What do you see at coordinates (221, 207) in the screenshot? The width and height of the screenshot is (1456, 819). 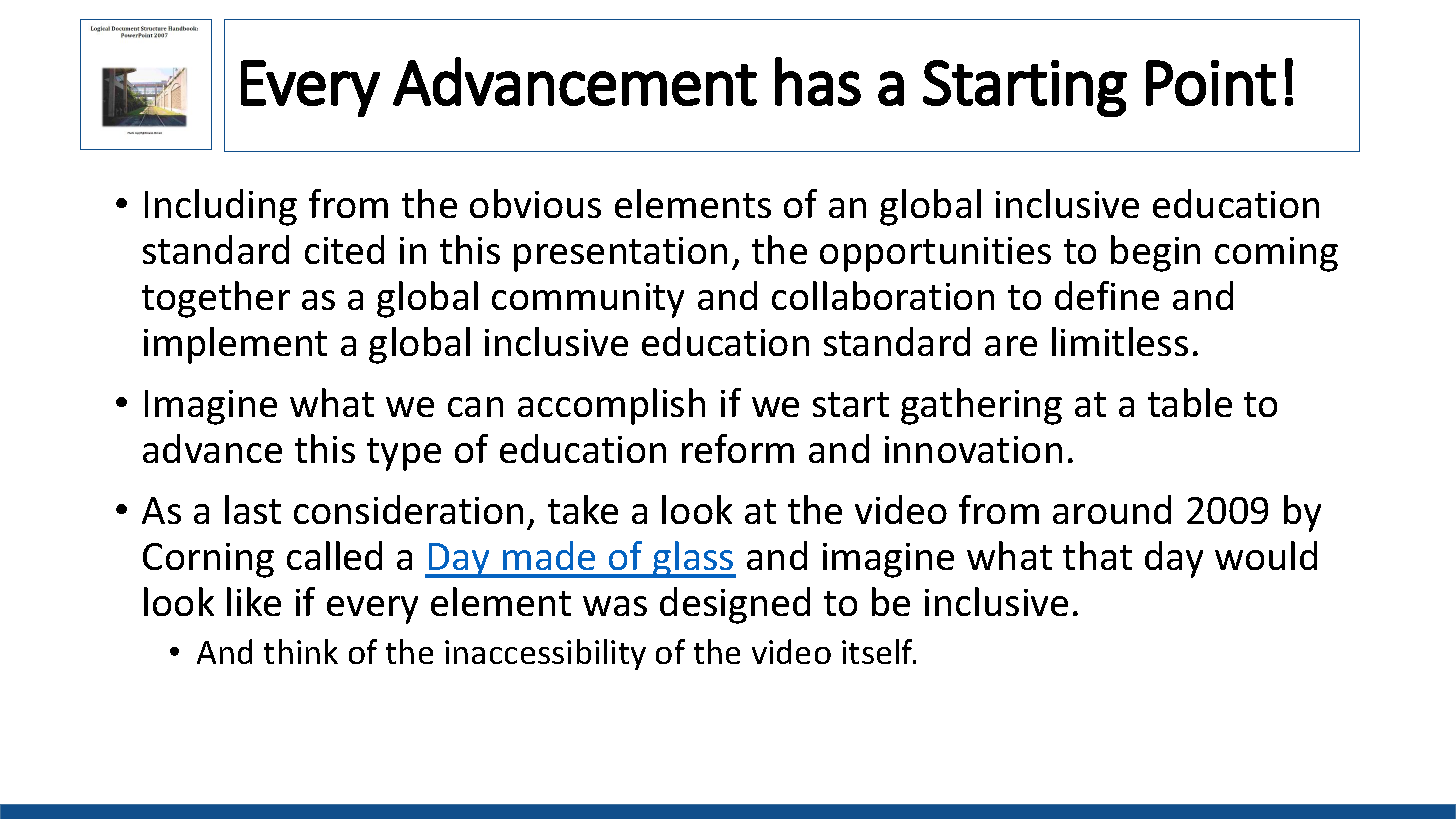 I see `Including` at bounding box center [221, 207].
